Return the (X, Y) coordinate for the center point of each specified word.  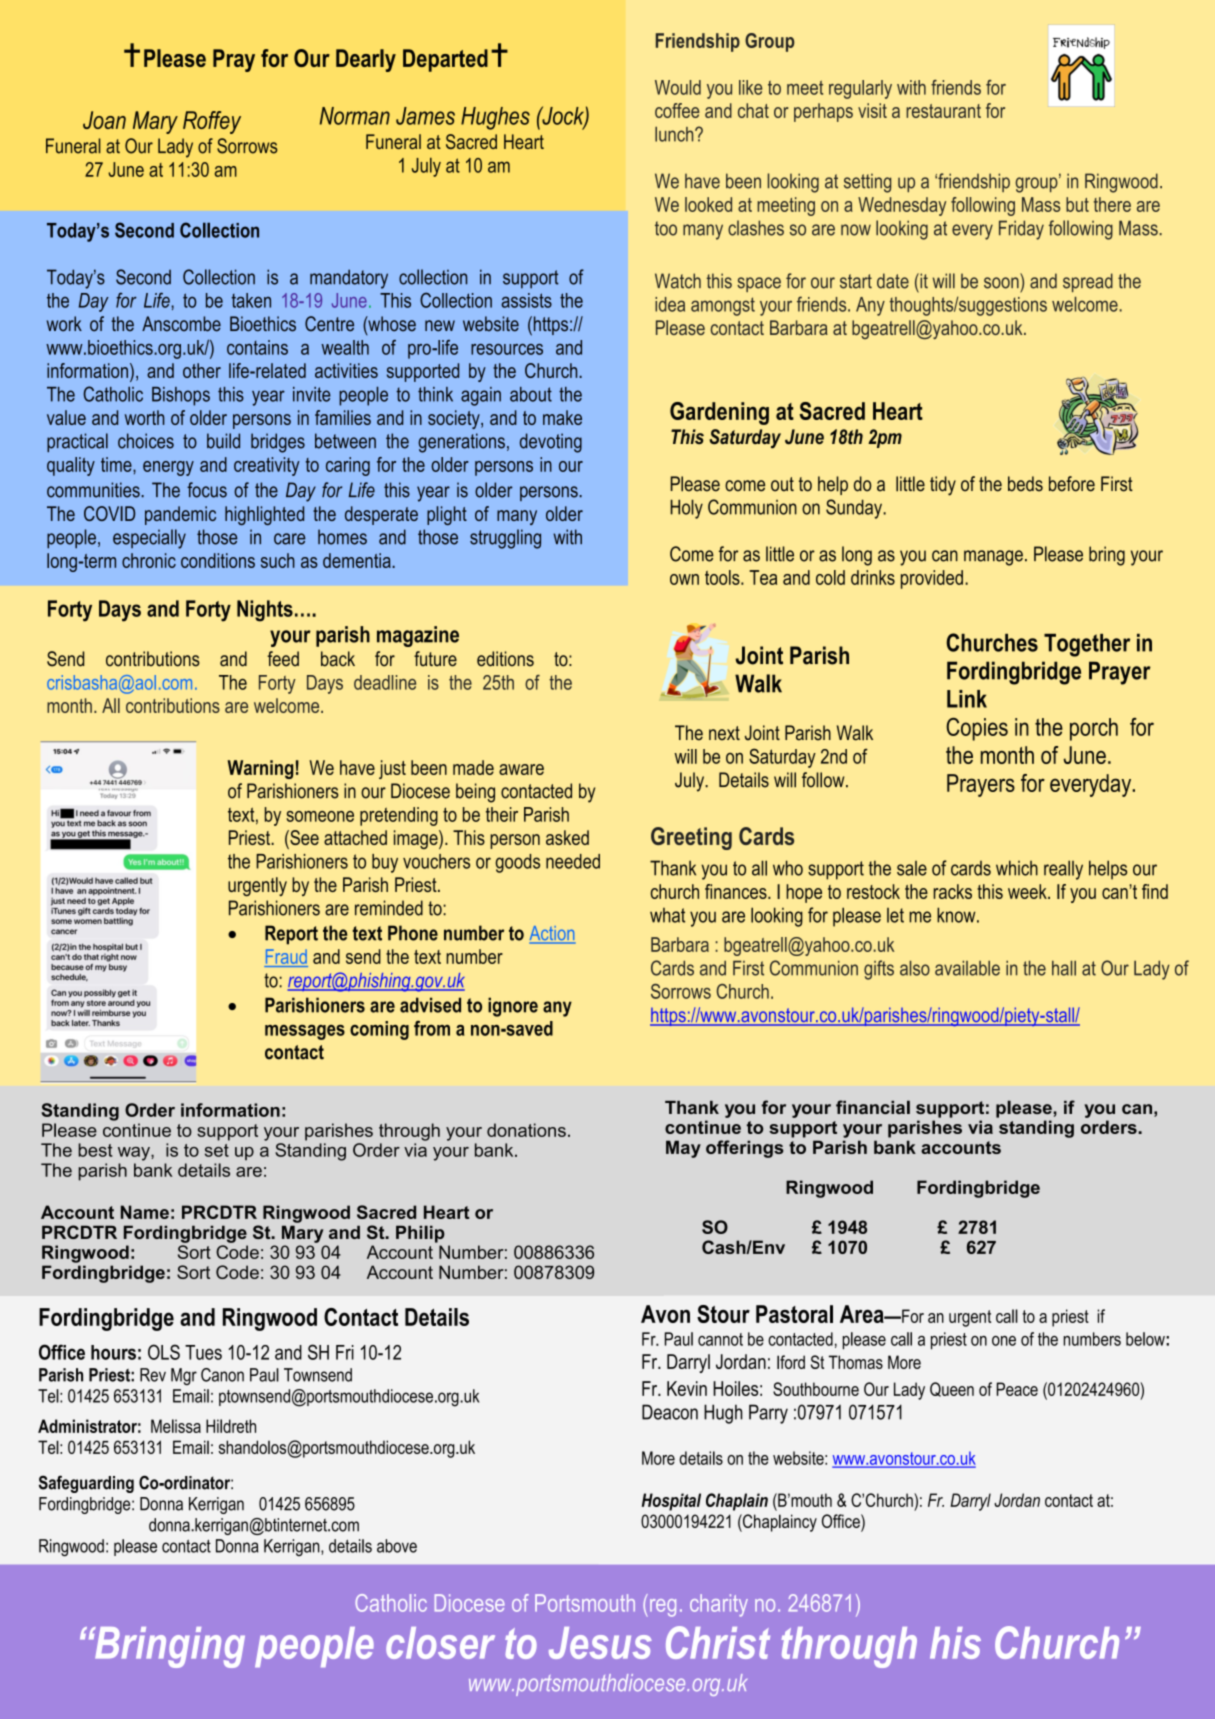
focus (207, 490)
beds (1025, 484)
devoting (551, 443)
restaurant (943, 111)
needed (573, 861)
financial (873, 1107)
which (1017, 868)
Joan (104, 120)
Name (145, 1212)
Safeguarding (86, 1484)
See (303, 839)
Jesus (600, 1643)
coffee (677, 110)
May (683, 1149)
